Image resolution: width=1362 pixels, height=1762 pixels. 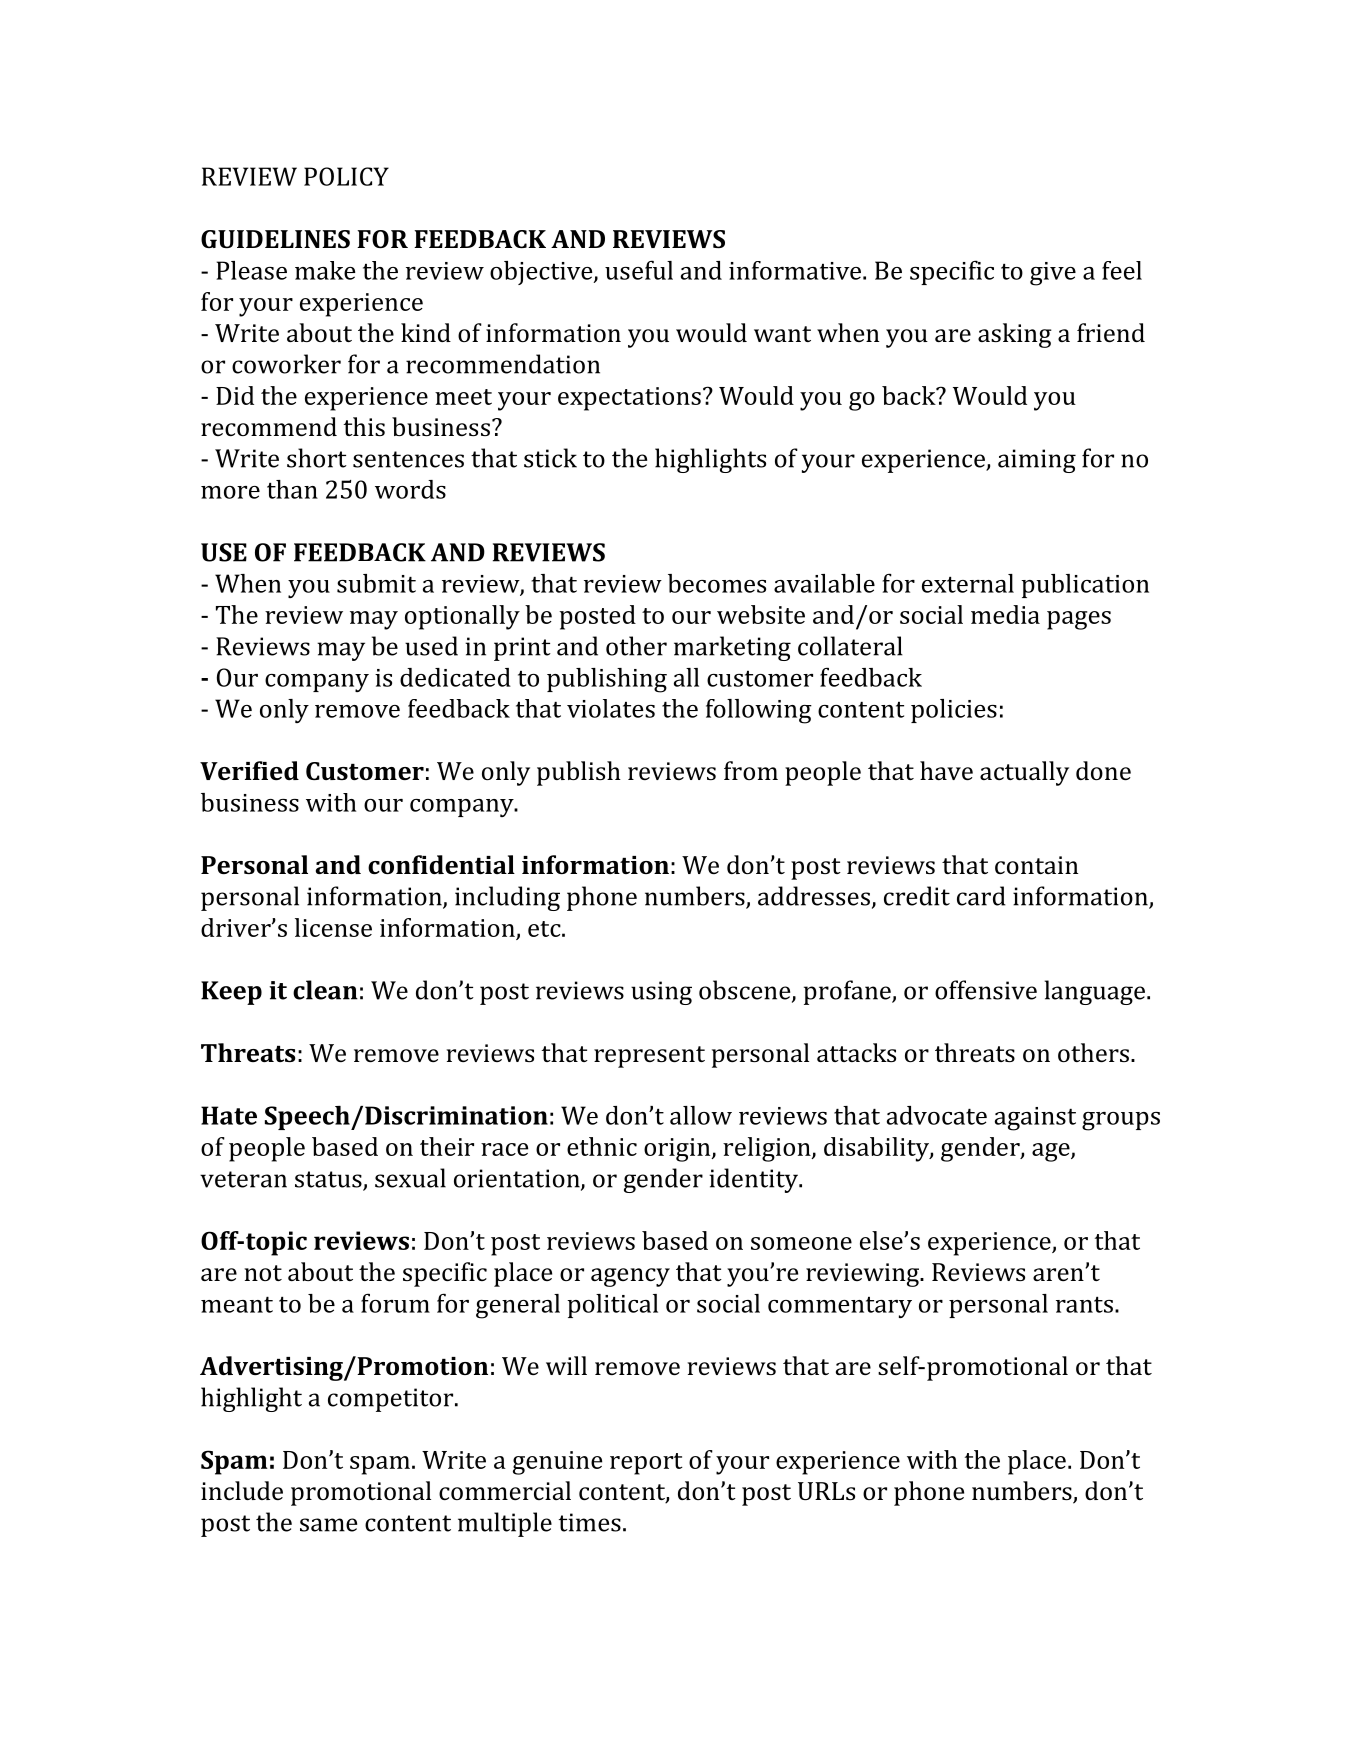 What do you see at coordinates (1084, 1305) in the page?
I see `rants` at bounding box center [1084, 1305].
